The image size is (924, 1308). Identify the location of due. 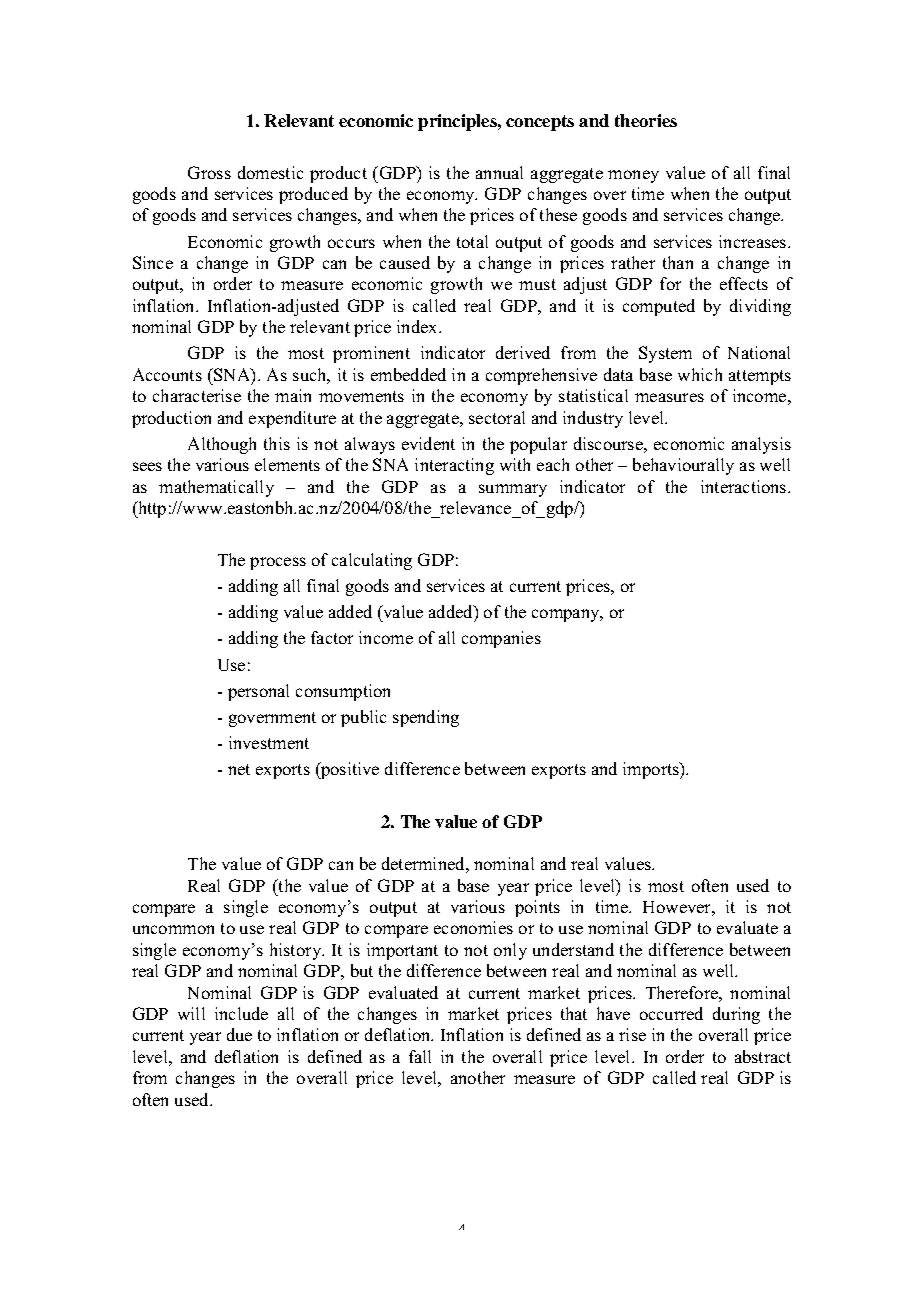
(239, 1034).
